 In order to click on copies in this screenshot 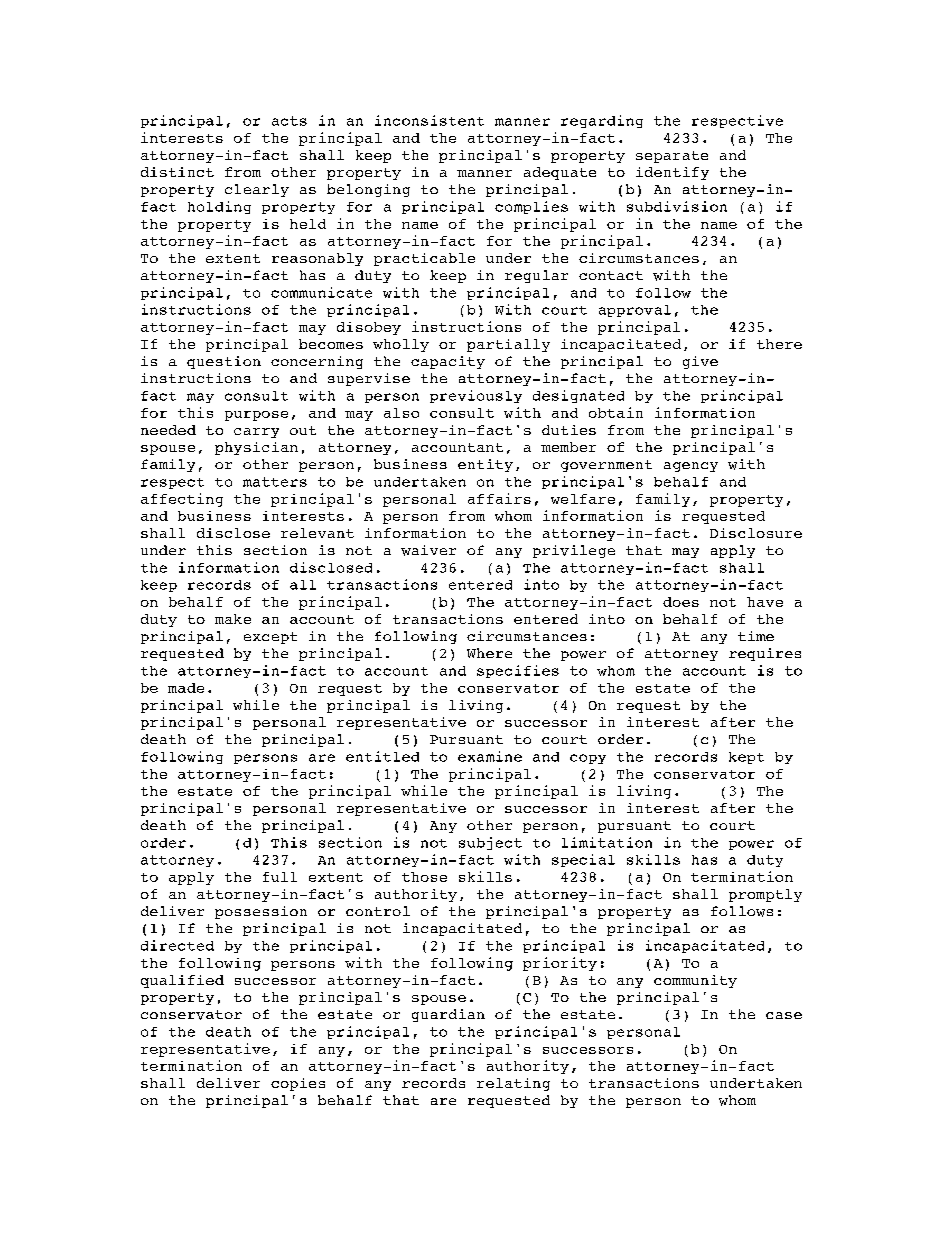, I will do `click(298, 1084)`.
